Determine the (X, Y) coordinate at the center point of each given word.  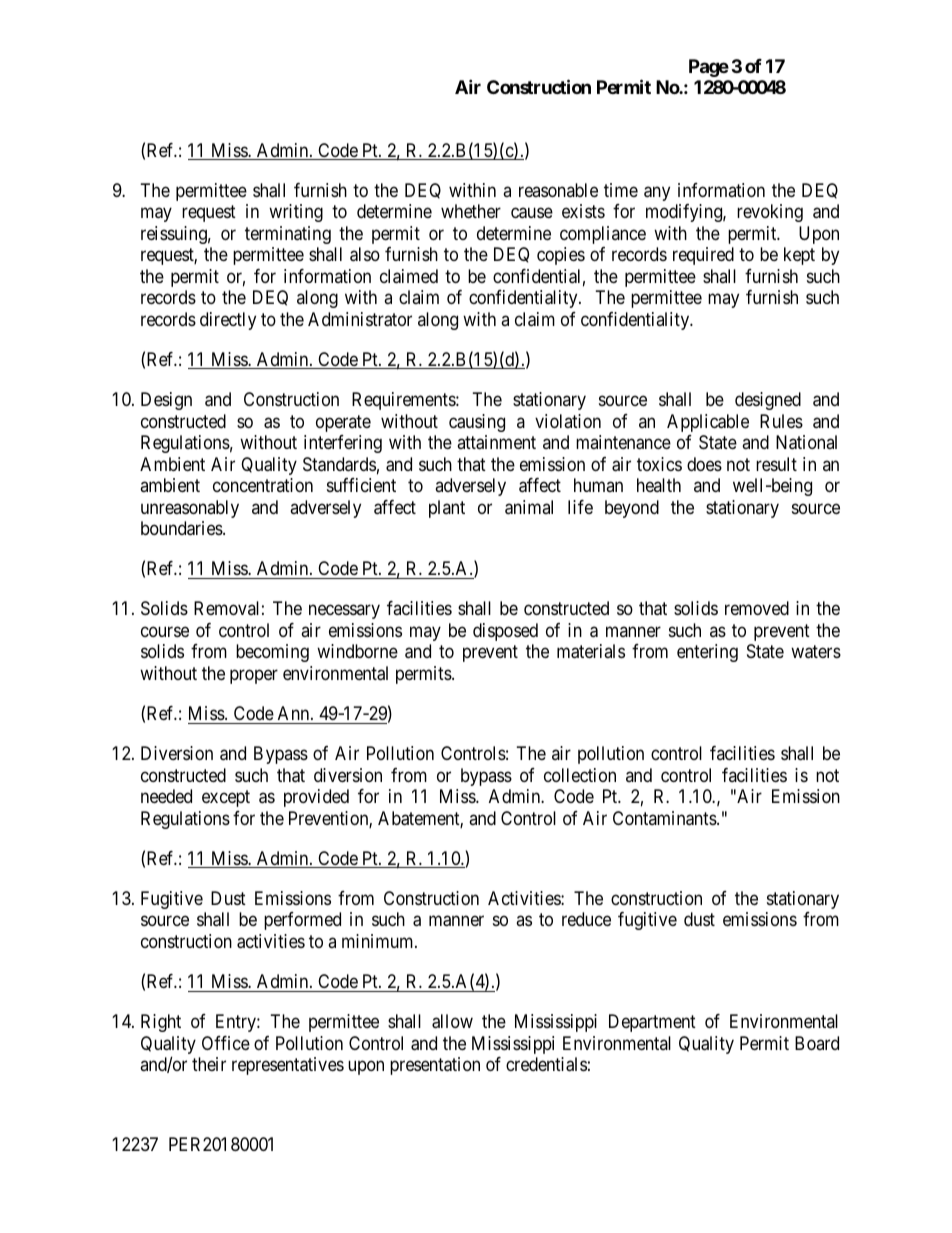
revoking (770, 213)
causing (477, 423)
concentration (263, 485)
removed (757, 608)
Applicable (708, 423)
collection (580, 775)
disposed (505, 632)
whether (471, 211)
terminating (288, 235)
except (226, 798)
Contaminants (665, 818)
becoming (272, 653)
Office (226, 1043)
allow (452, 1021)
